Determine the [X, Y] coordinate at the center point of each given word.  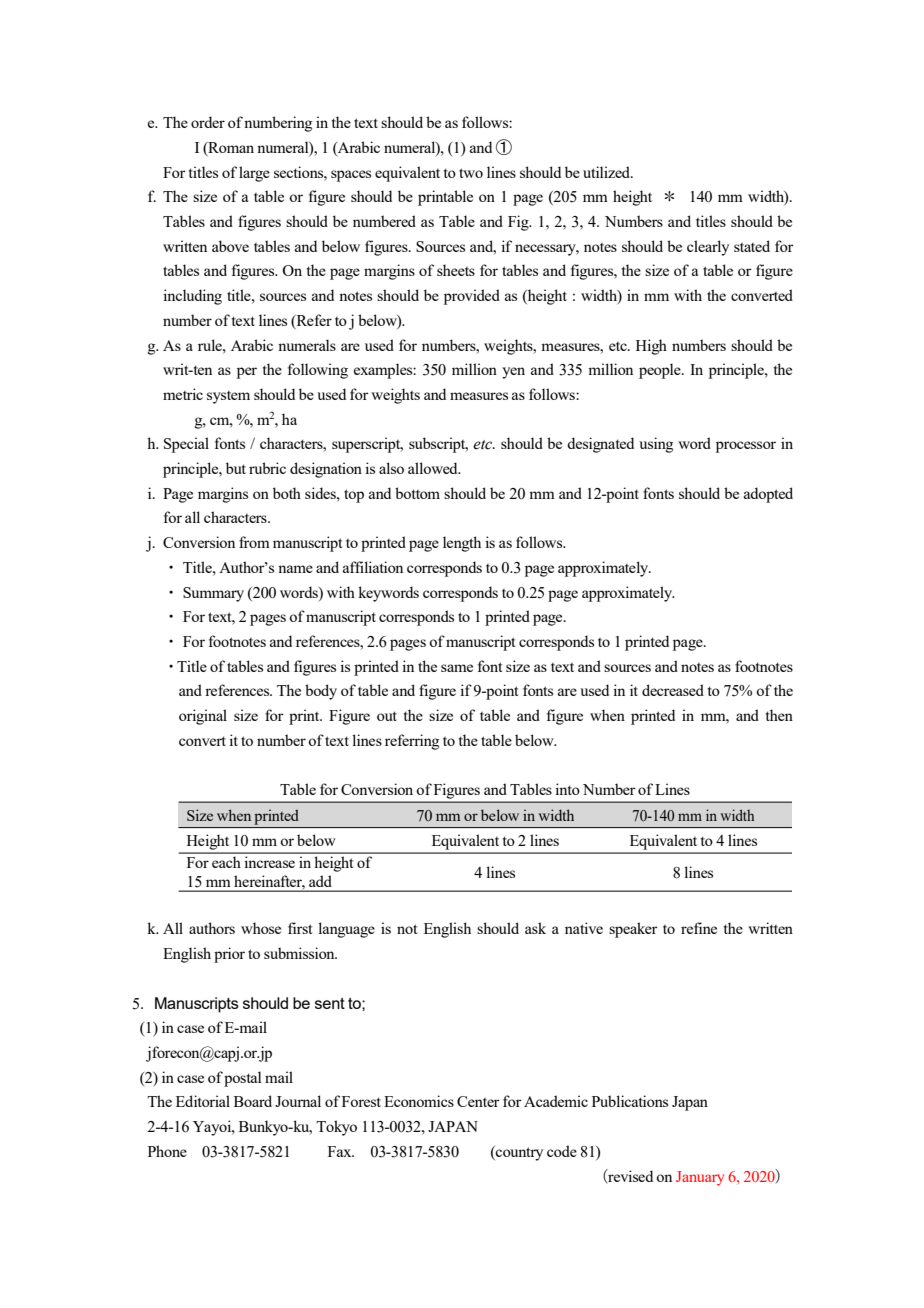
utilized [608, 172]
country [518, 1153]
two [471, 173]
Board [253, 1101]
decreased [673, 690]
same [457, 668]
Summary [213, 594]
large [254, 174]
